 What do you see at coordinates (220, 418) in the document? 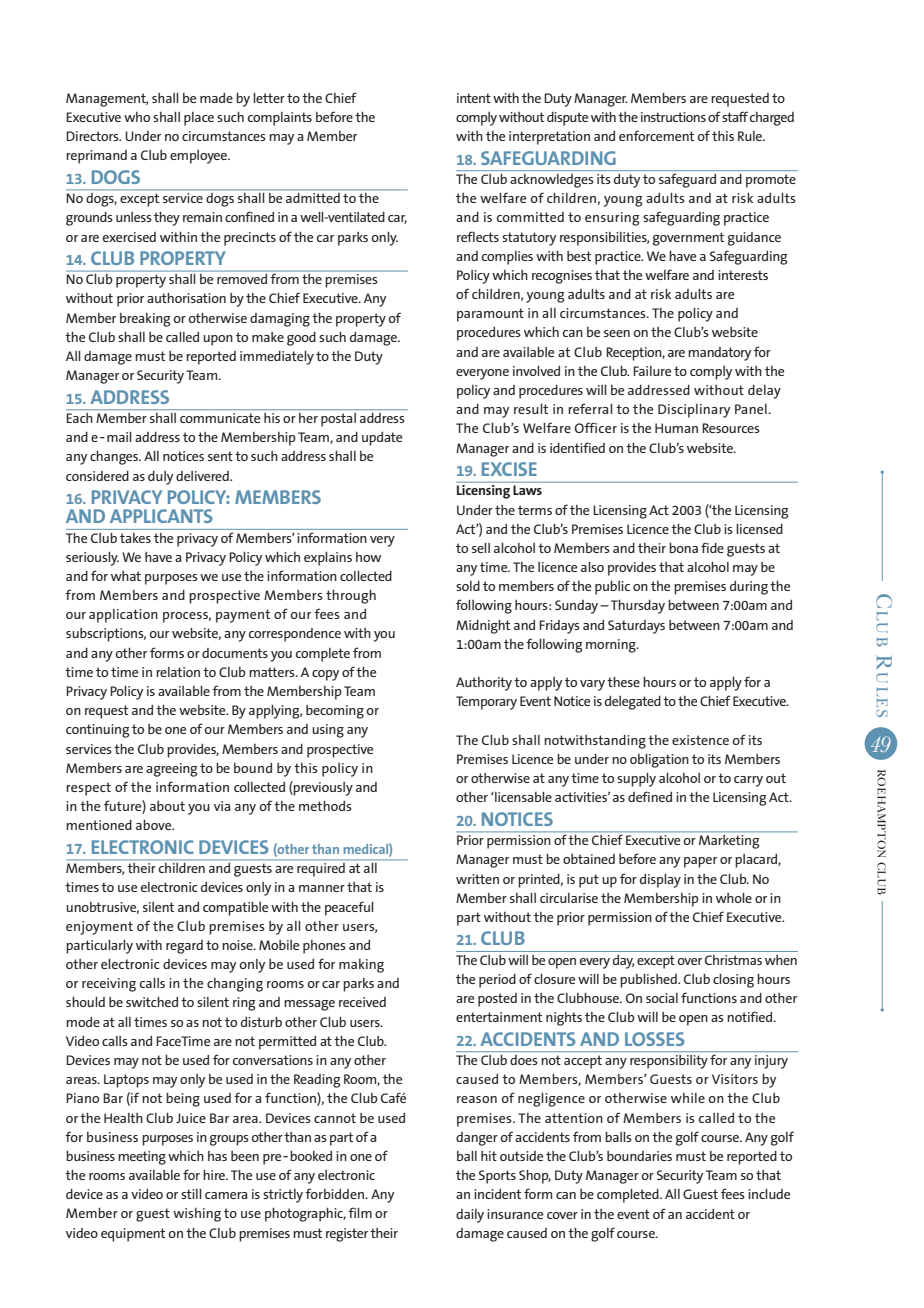
I see `communicate` at bounding box center [220, 418].
